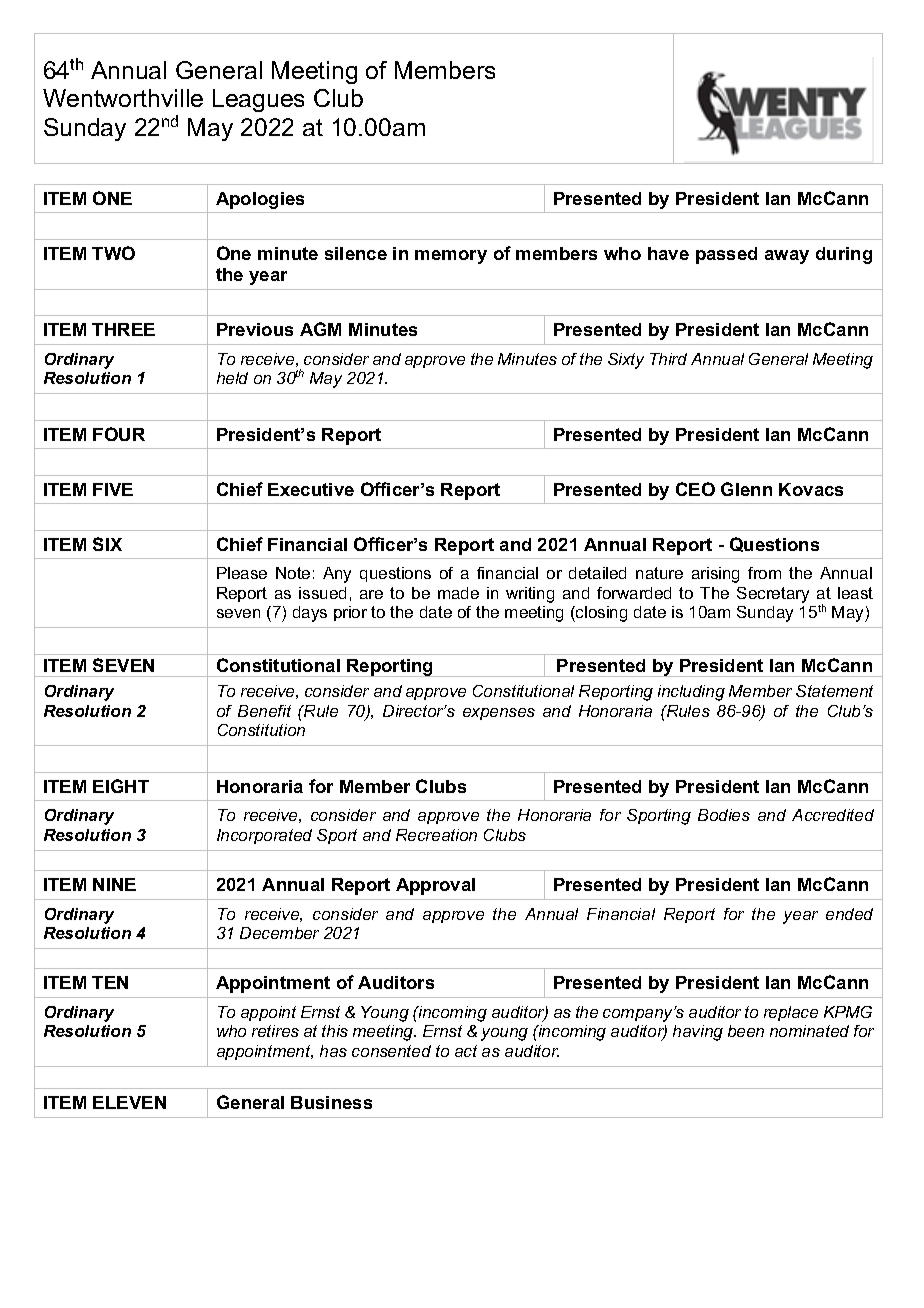 The width and height of the screenshot is (924, 1308). What do you see at coordinates (787, 257) in the screenshot?
I see `away` at bounding box center [787, 257].
